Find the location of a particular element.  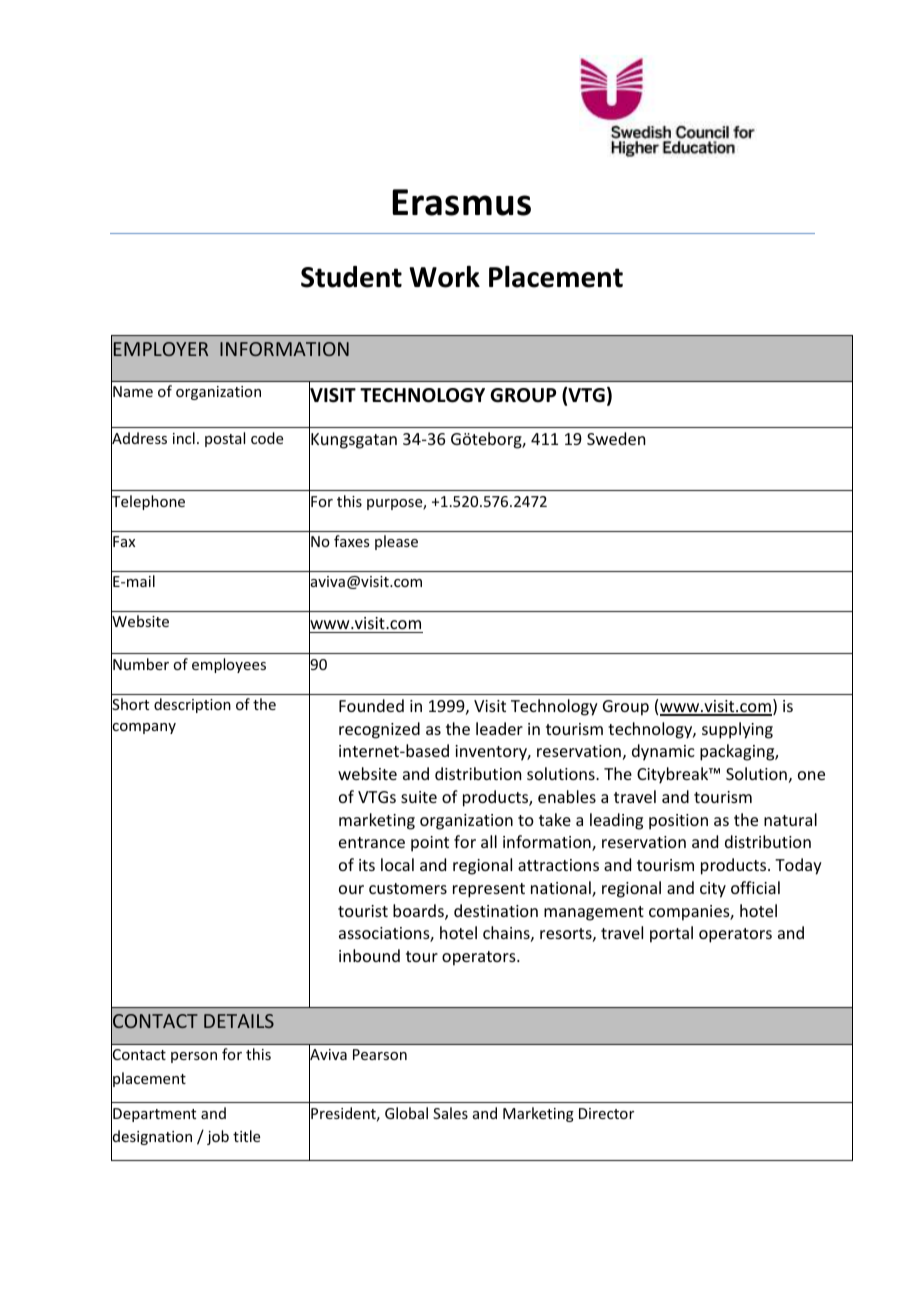

Erasmus is located at coordinates (461, 202).
